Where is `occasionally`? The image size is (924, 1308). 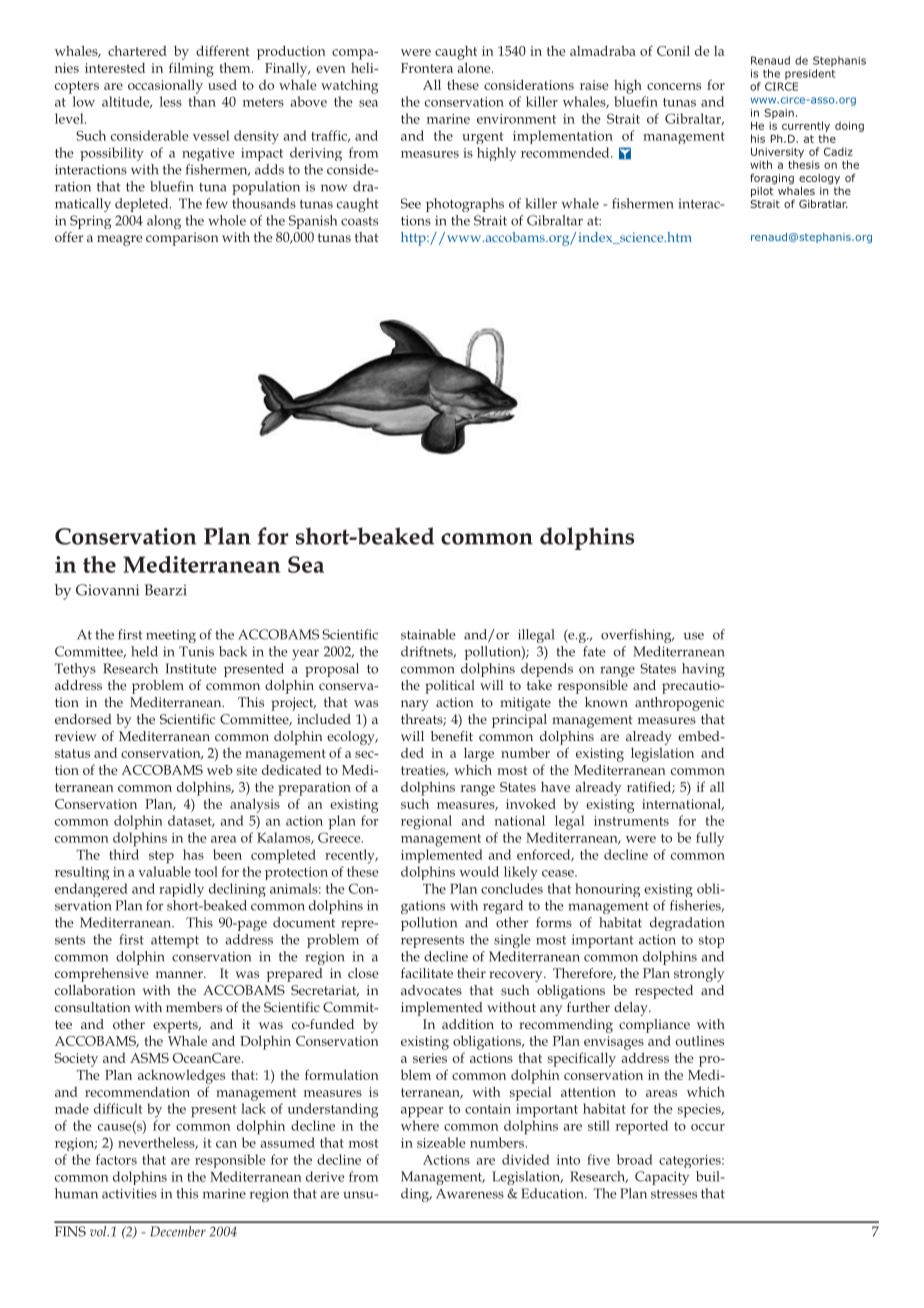 occasionally is located at coordinates (165, 86).
